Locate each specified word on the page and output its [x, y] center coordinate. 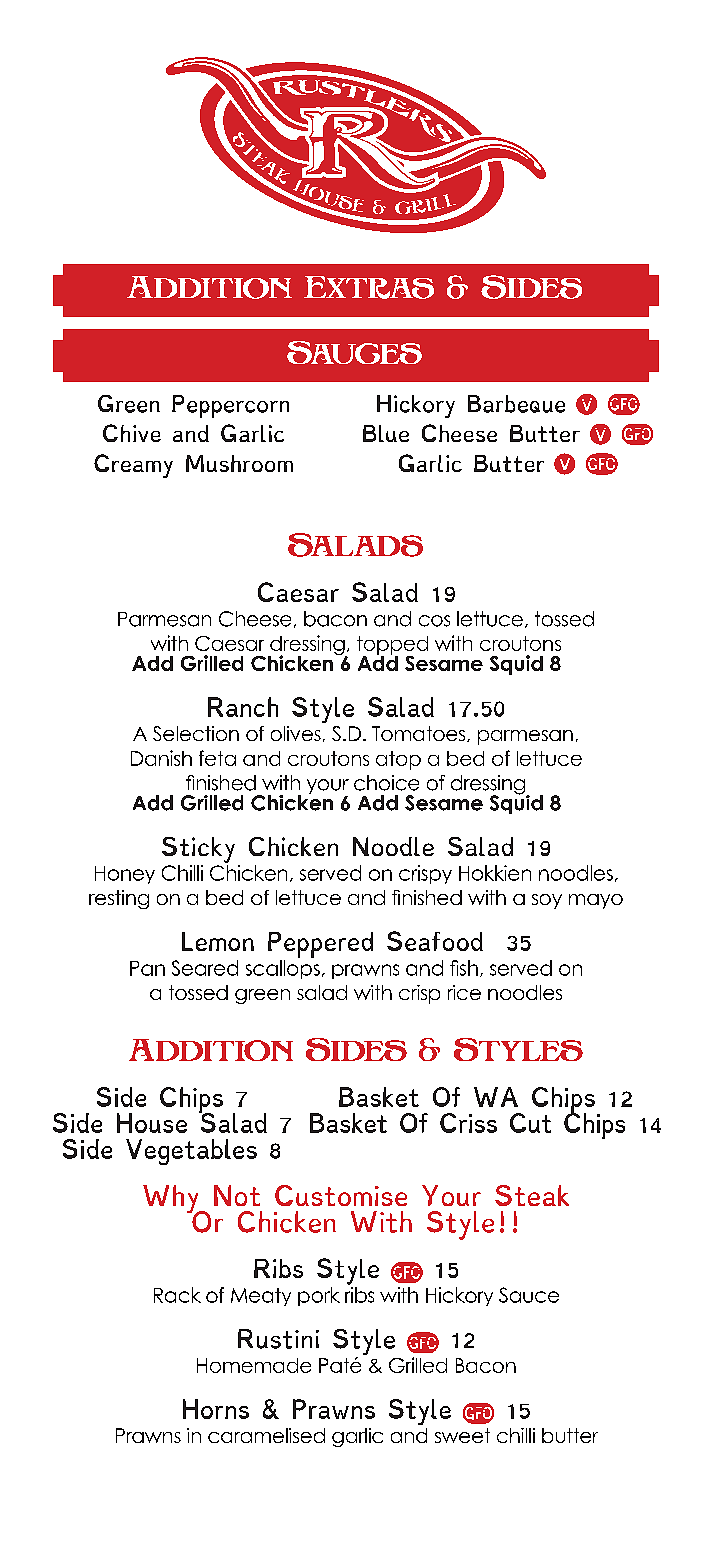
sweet [462, 1435]
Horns [216, 1409]
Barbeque [516, 404]
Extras [369, 287]
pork [319, 1296]
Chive [132, 433]
